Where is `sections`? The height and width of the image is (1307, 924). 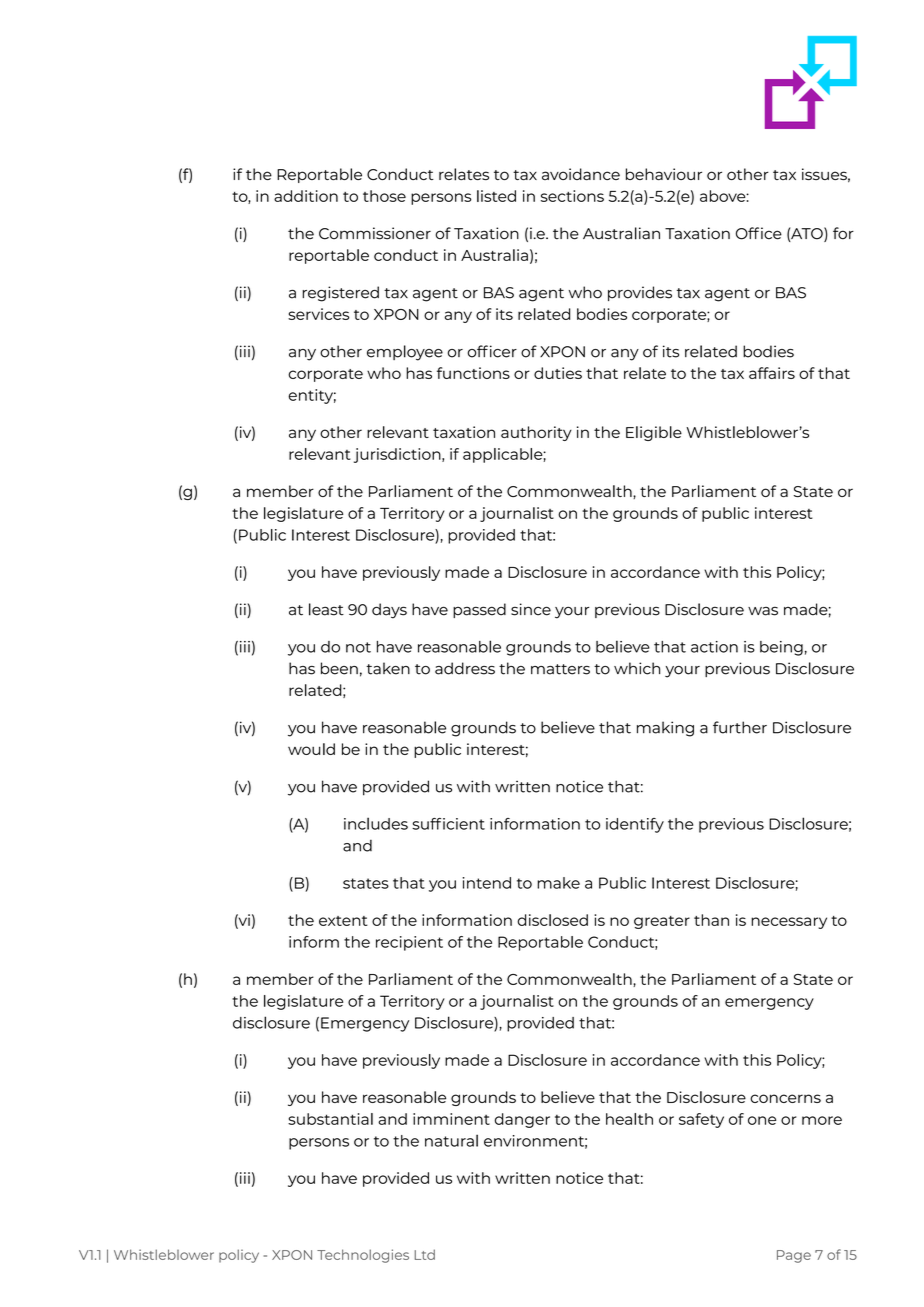
sections is located at coordinates (572, 196).
